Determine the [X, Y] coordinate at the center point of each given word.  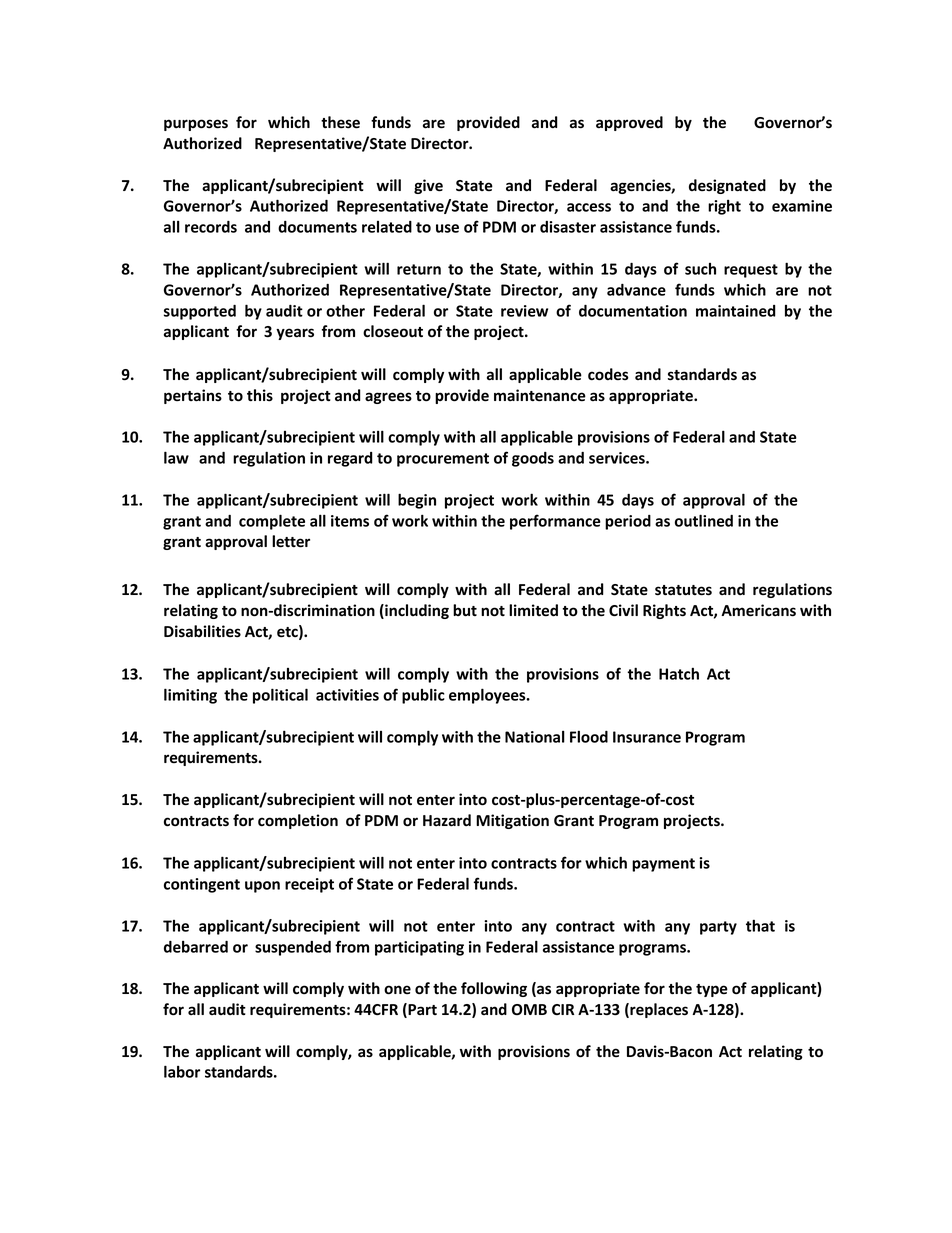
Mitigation [512, 821]
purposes [196, 125]
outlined [704, 520]
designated [727, 186]
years [295, 334]
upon [262, 887]
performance [555, 522]
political [280, 696]
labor [182, 1071]
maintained [736, 311]
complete [272, 522]
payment [663, 865]
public [423, 696]
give [428, 186]
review [524, 311]
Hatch [679, 673]
